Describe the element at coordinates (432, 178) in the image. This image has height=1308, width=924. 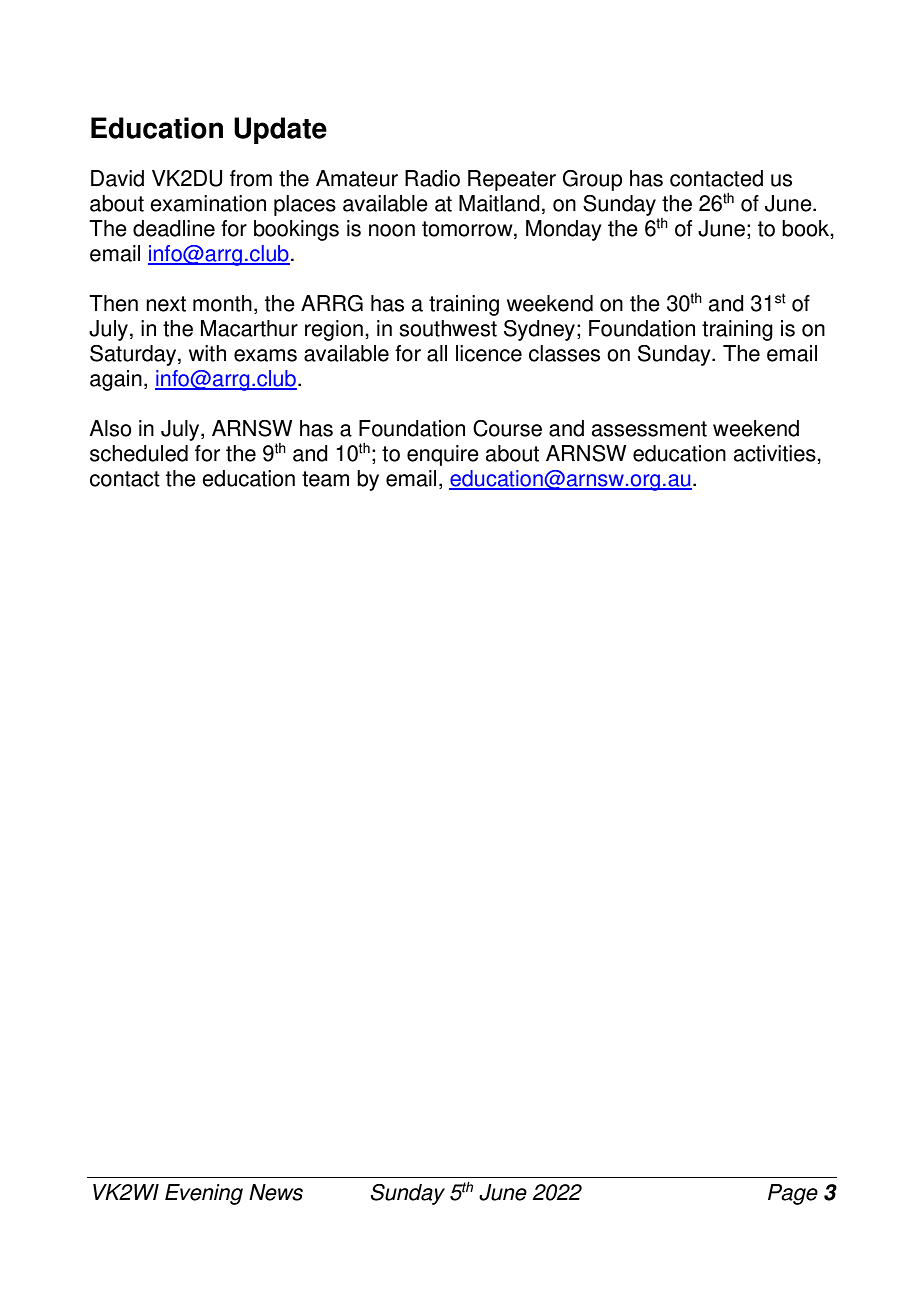
I see `Radio` at that location.
